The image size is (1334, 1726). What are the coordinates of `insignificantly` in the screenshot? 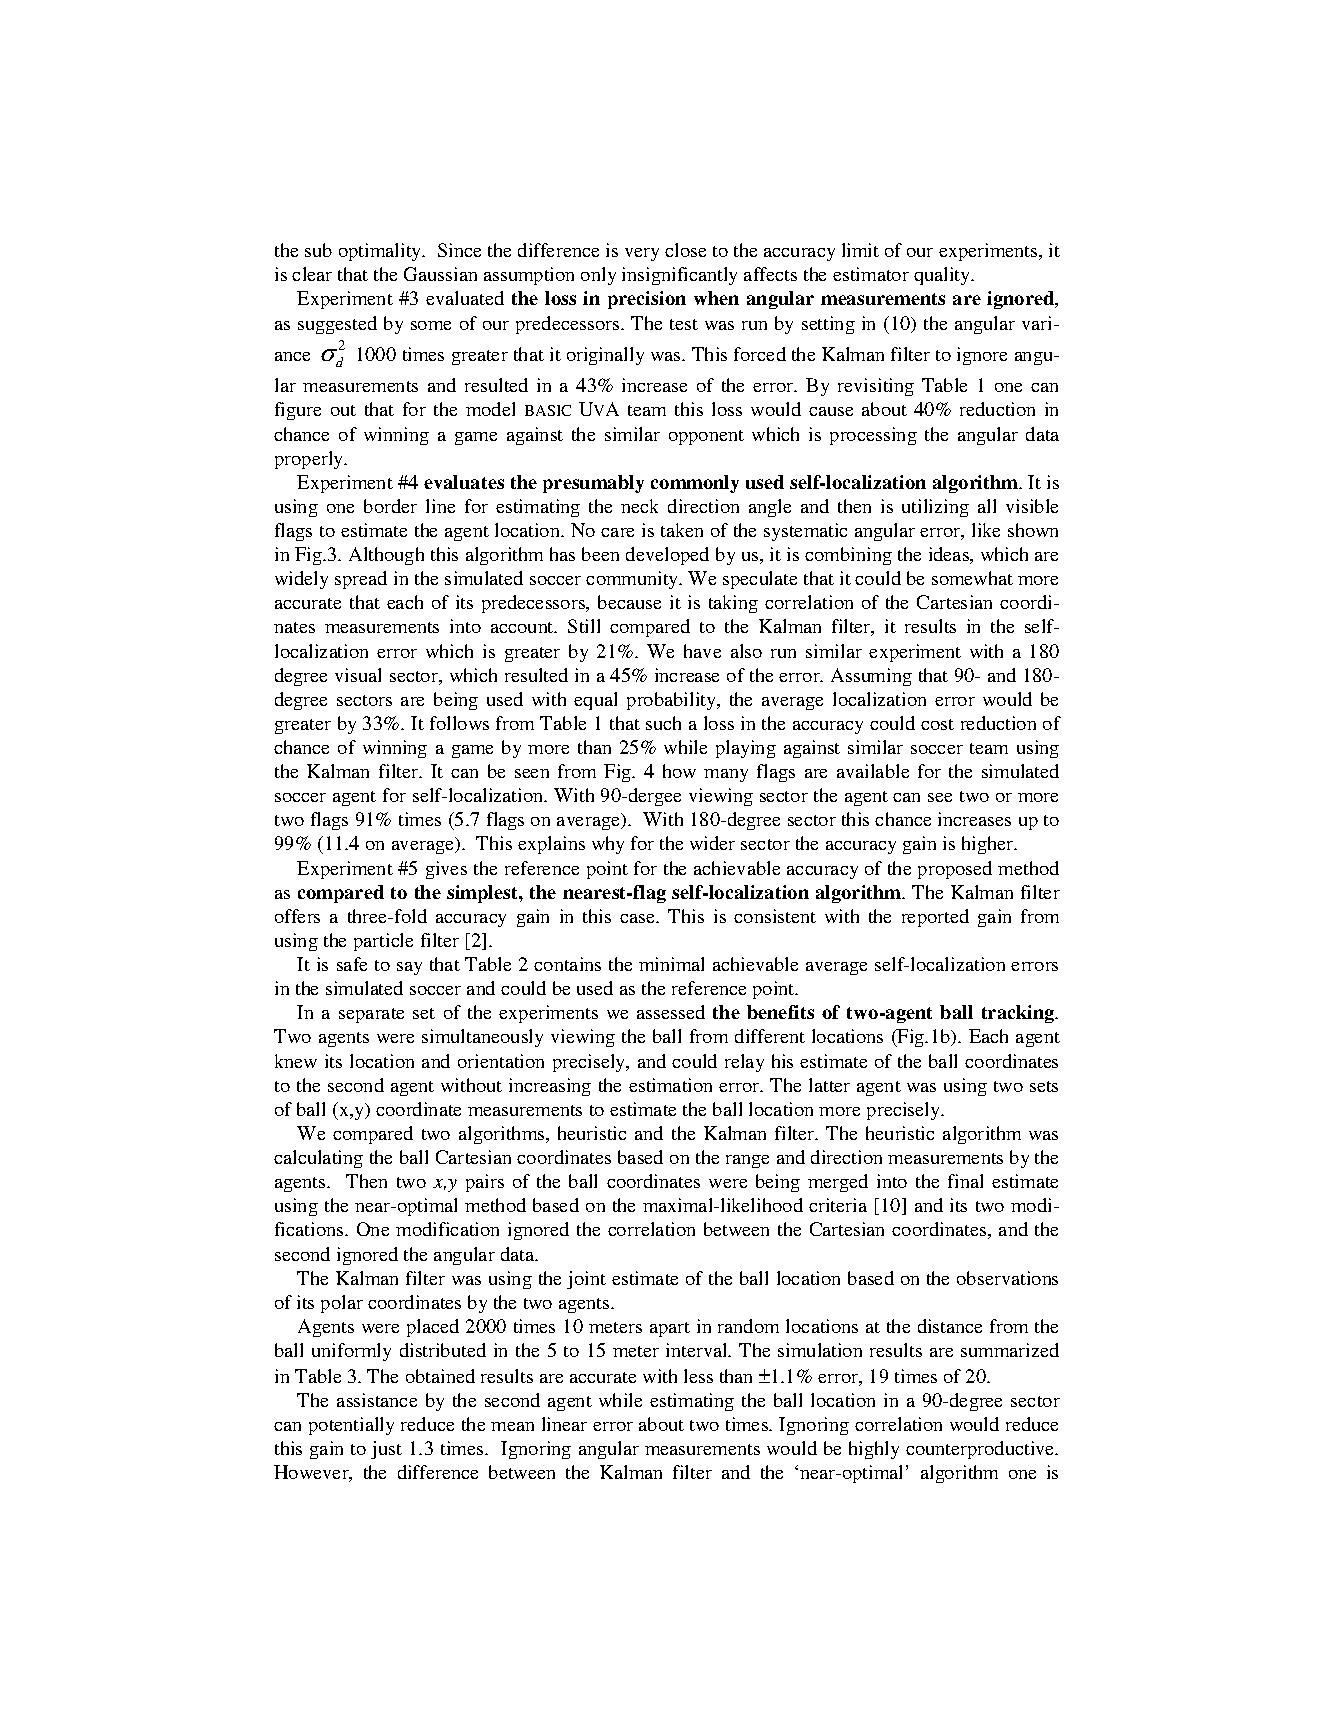 It's located at (679, 276).
